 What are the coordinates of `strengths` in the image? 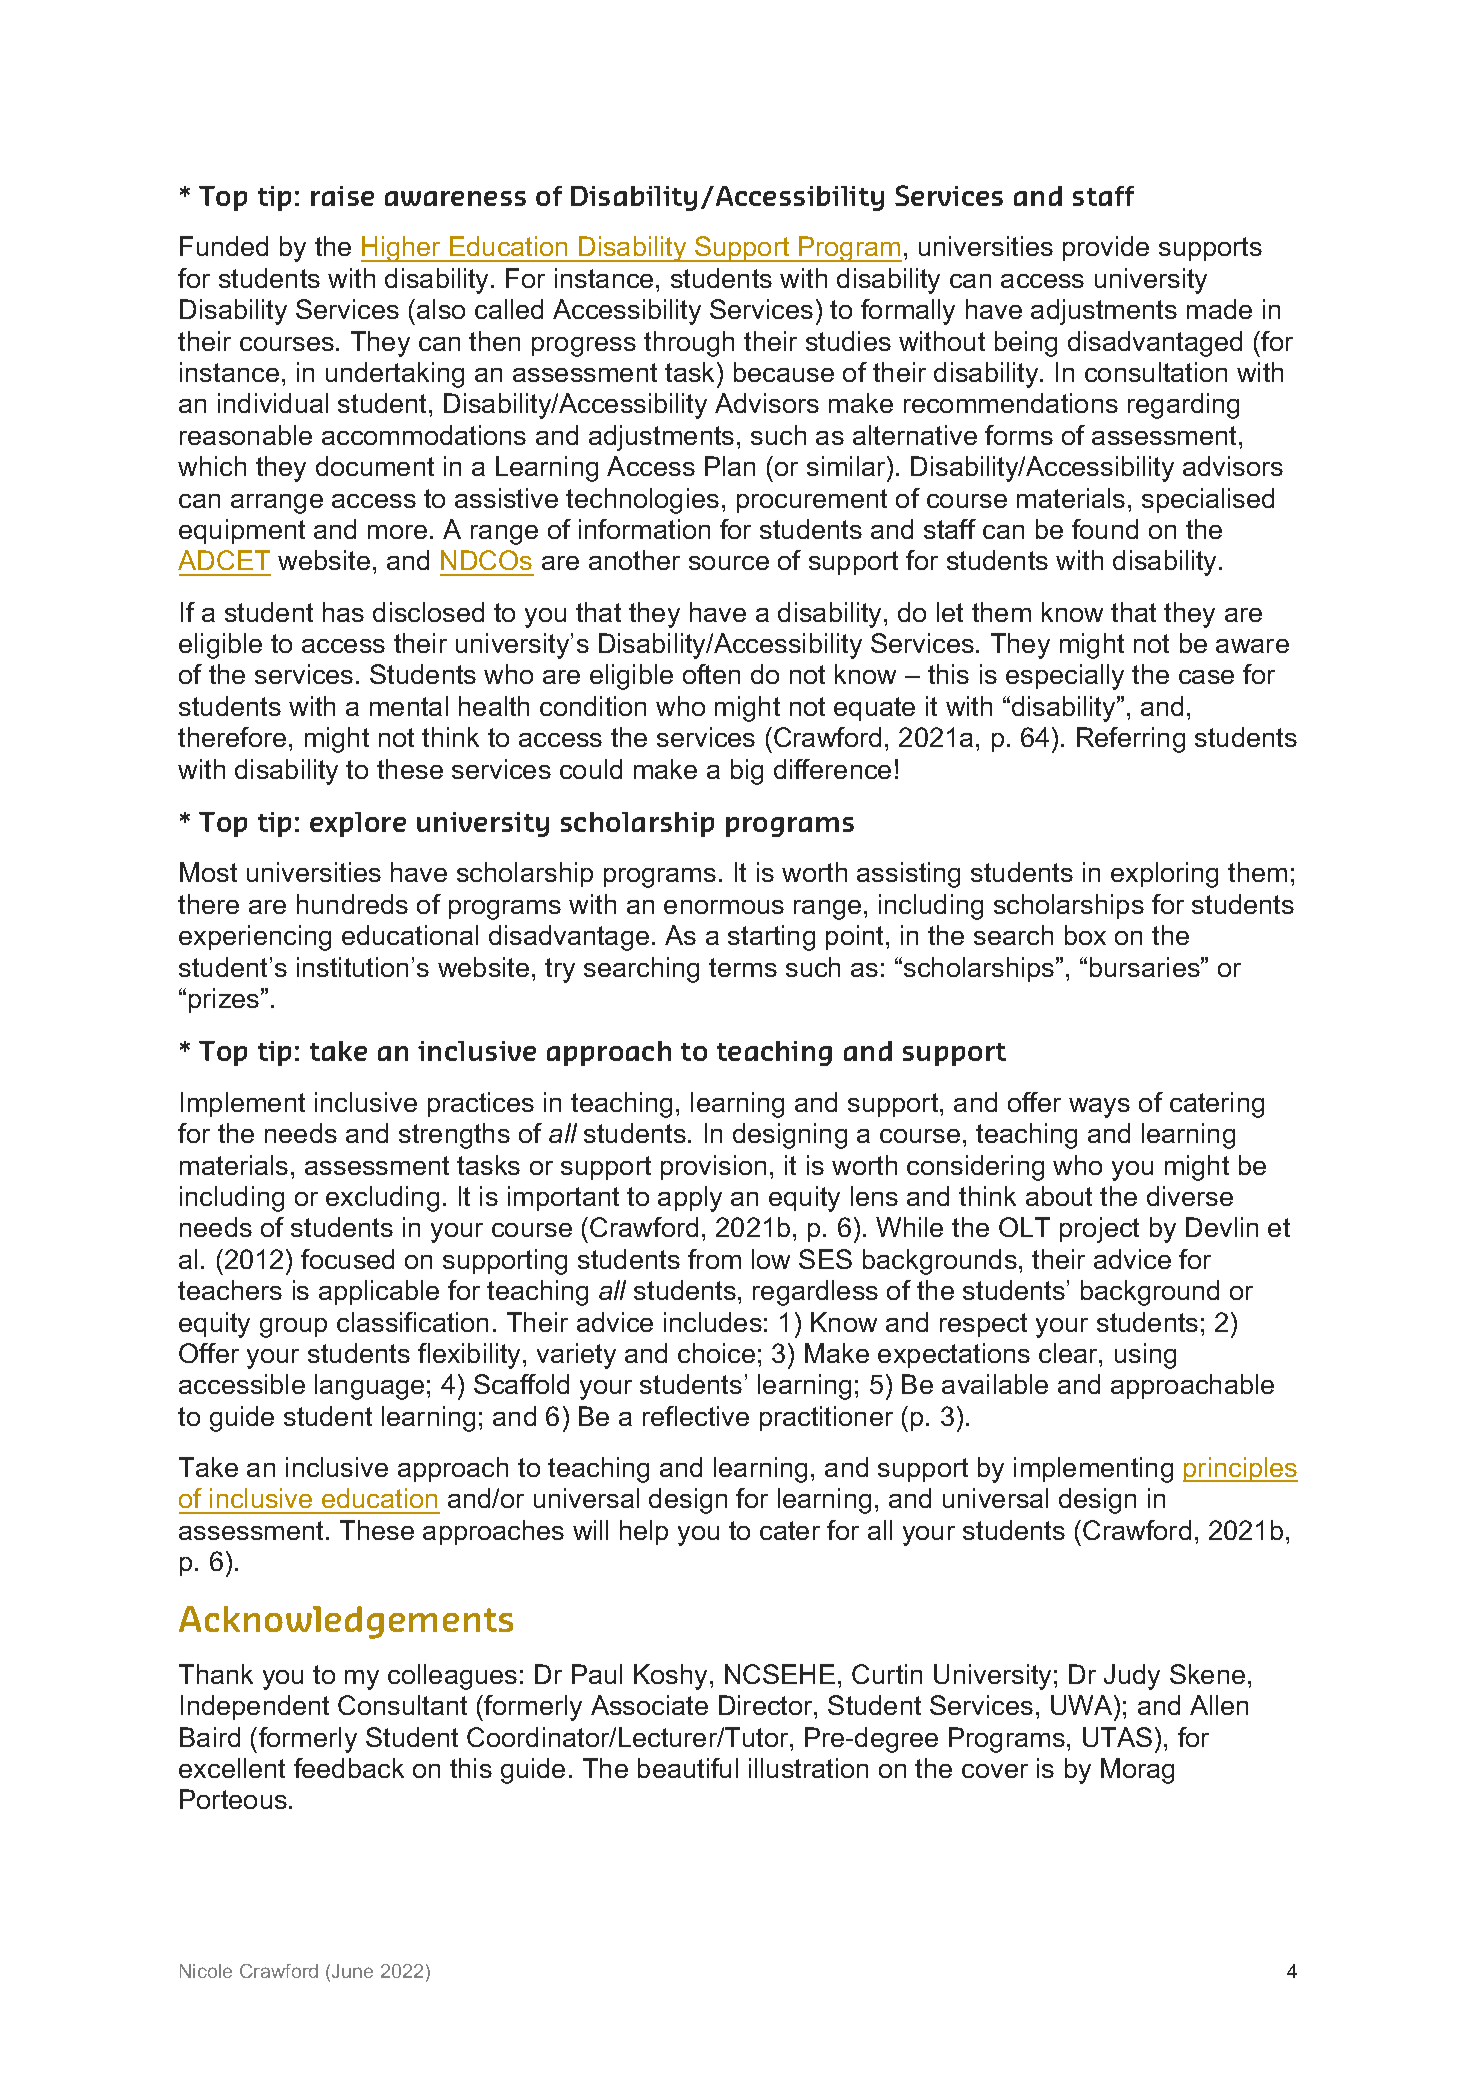 It's located at (454, 1136).
